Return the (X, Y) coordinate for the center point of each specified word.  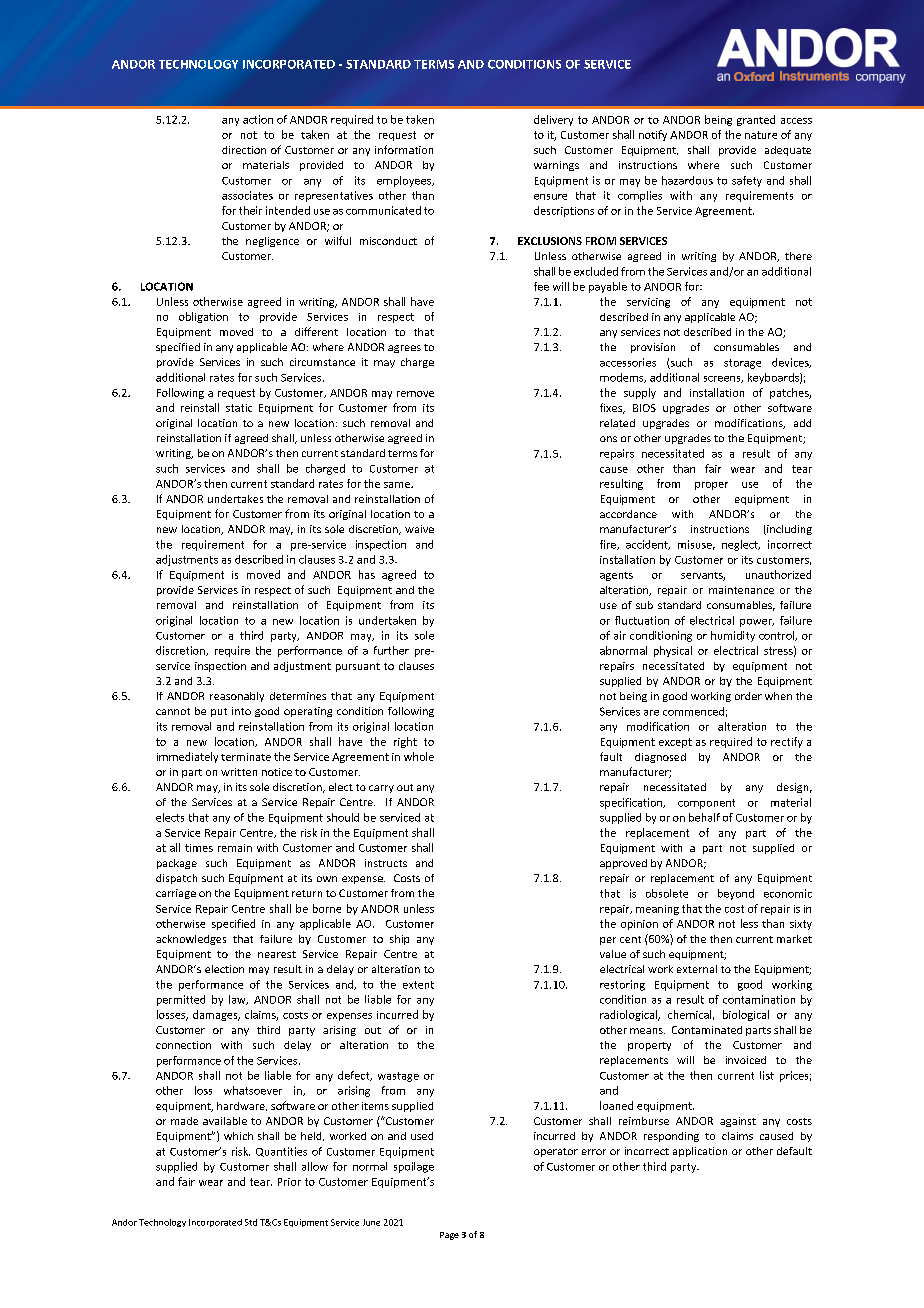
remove (415, 394)
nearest (277, 954)
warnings (556, 166)
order (748, 696)
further (391, 650)
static (239, 408)
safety (747, 181)
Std (251, 1222)
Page (449, 1236)
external (697, 969)
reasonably (237, 697)
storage (742, 364)
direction (244, 150)
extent (418, 985)
